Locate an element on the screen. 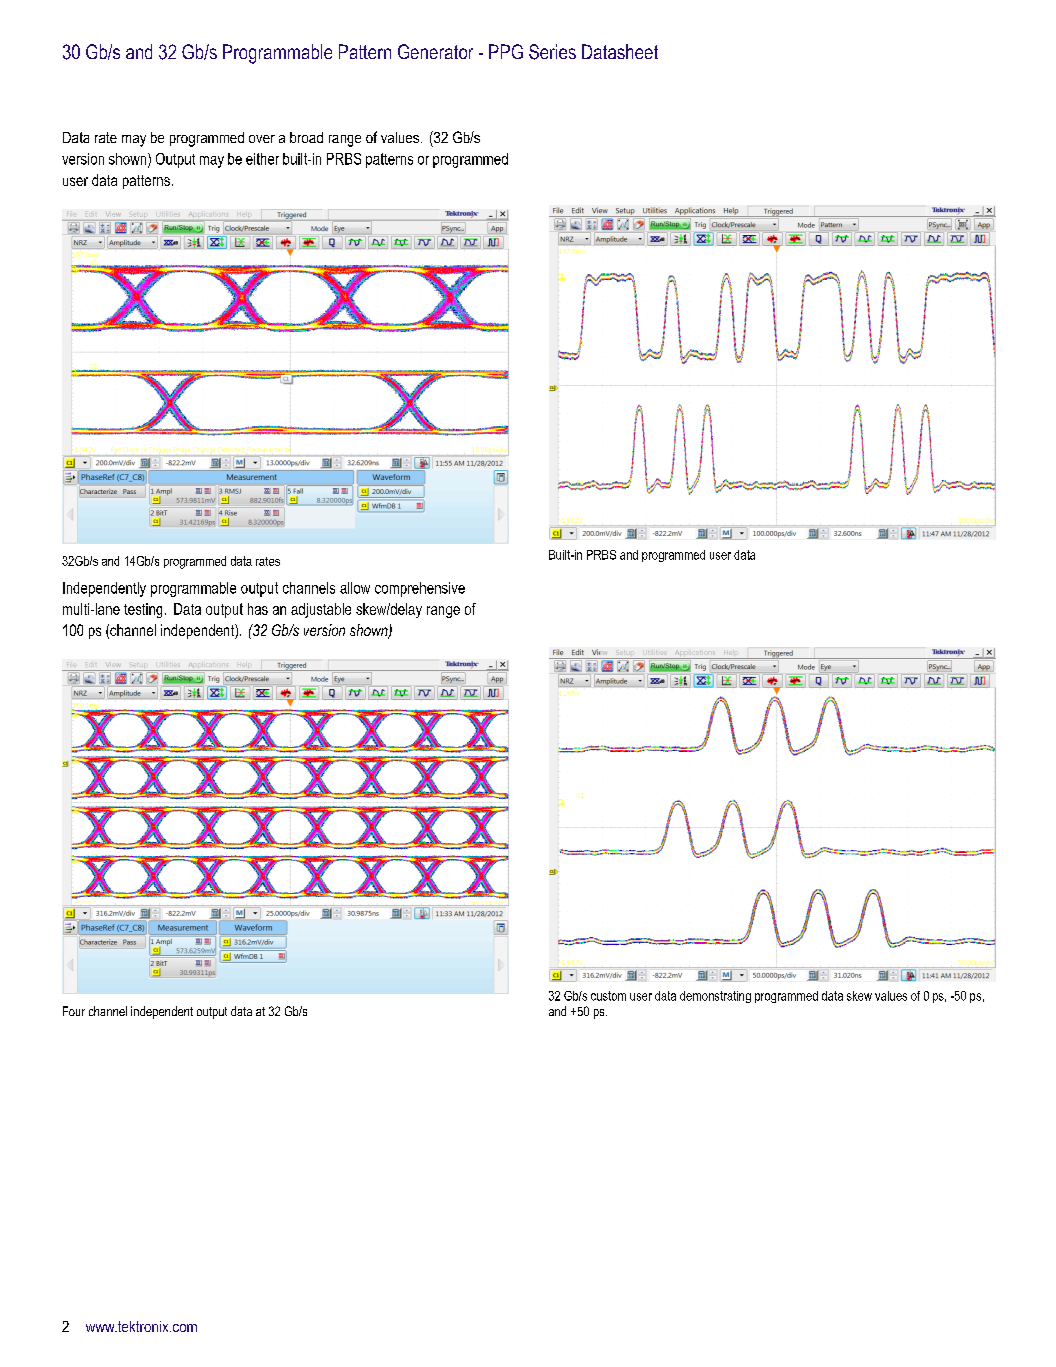 The image size is (1056, 1367). Generator is located at coordinates (435, 51).
